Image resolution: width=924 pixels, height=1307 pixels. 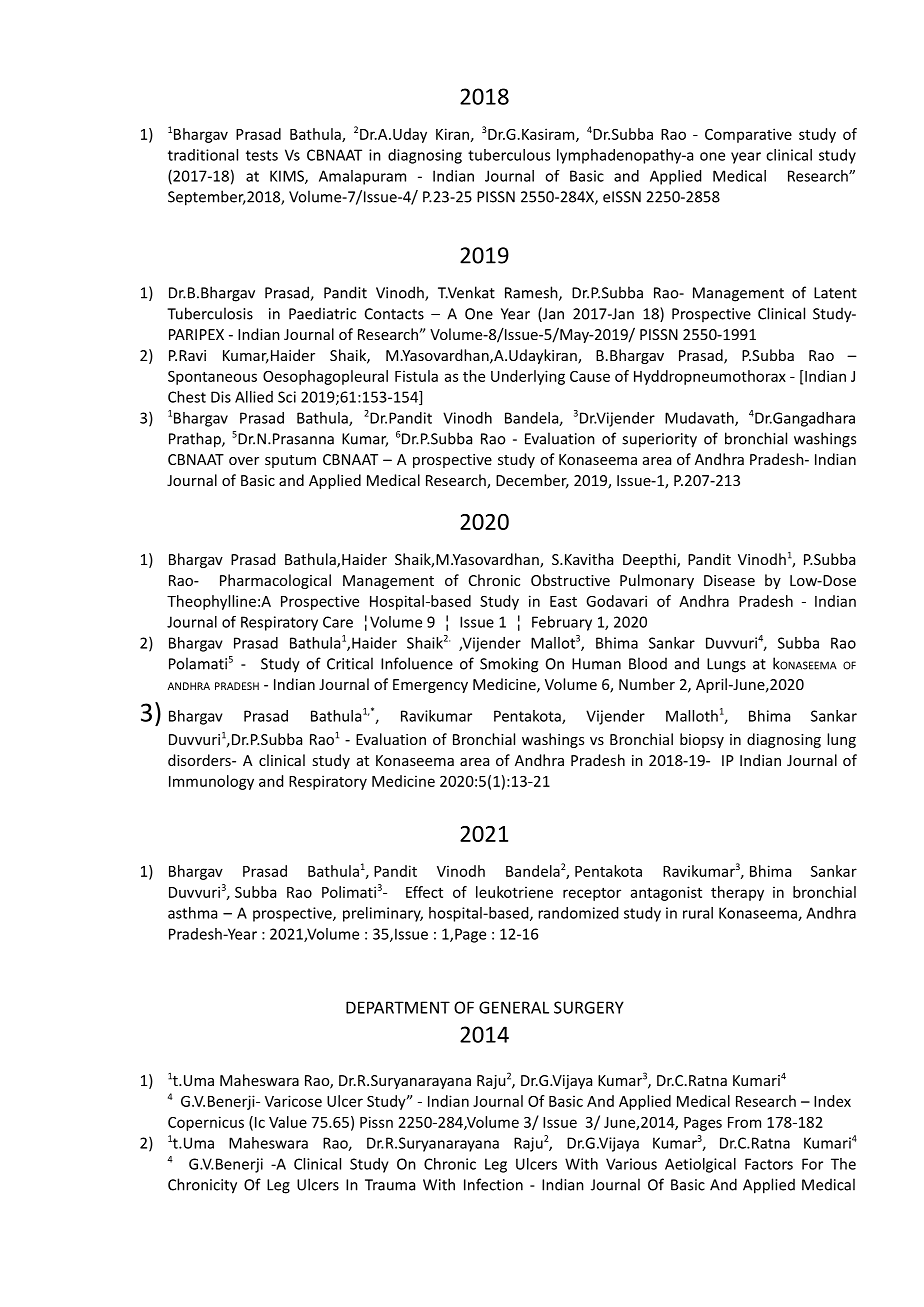 What do you see at coordinates (748, 135) in the document?
I see `Comparative` at bounding box center [748, 135].
